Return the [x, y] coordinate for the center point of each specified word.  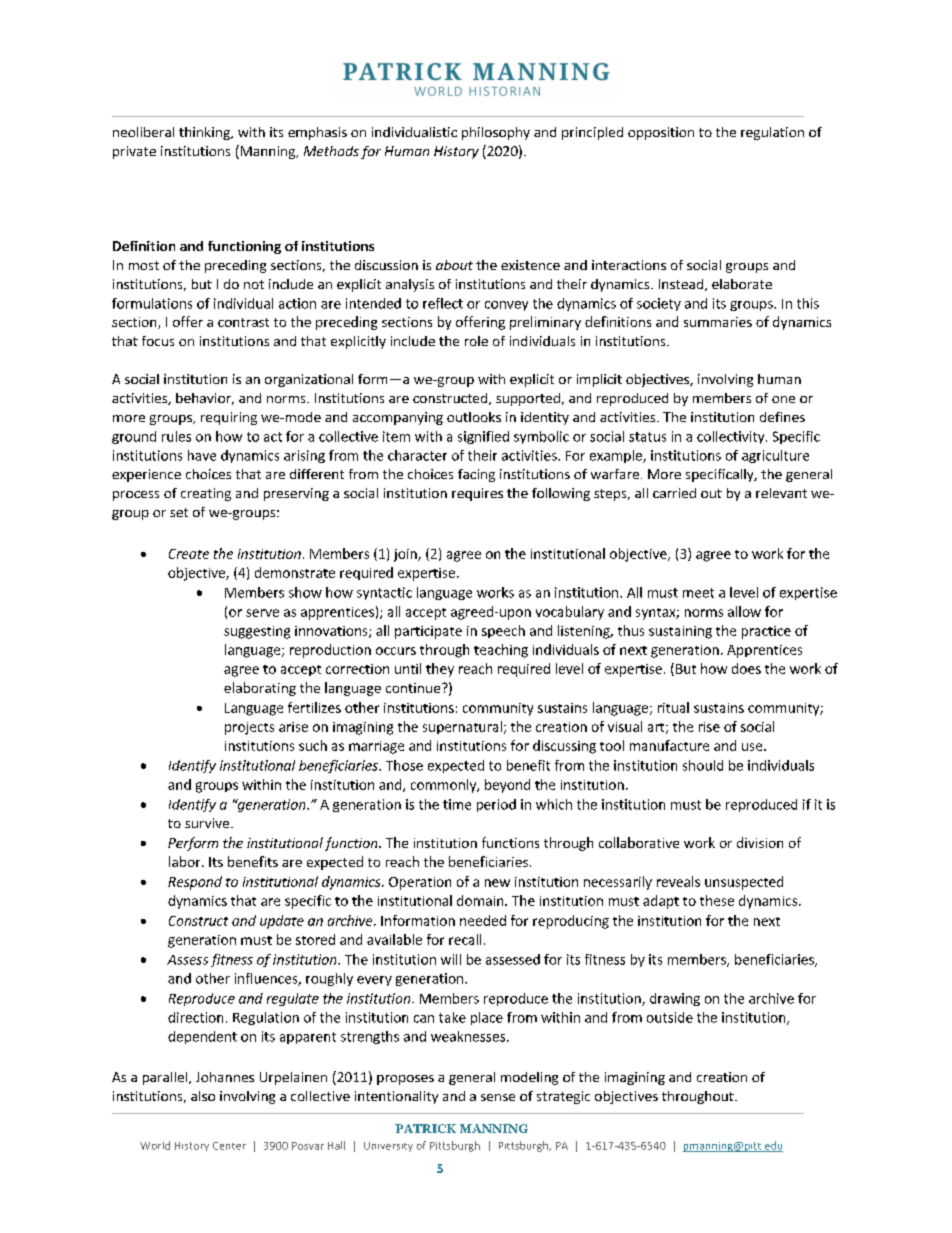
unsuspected [744, 883]
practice [766, 632]
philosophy [496, 133]
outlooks [474, 417]
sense [498, 1097]
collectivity [732, 437]
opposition [661, 133]
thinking [205, 133]
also [203, 1096]
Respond [195, 883]
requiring [229, 418]
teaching [501, 651]
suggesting [257, 632]
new [497, 883]
